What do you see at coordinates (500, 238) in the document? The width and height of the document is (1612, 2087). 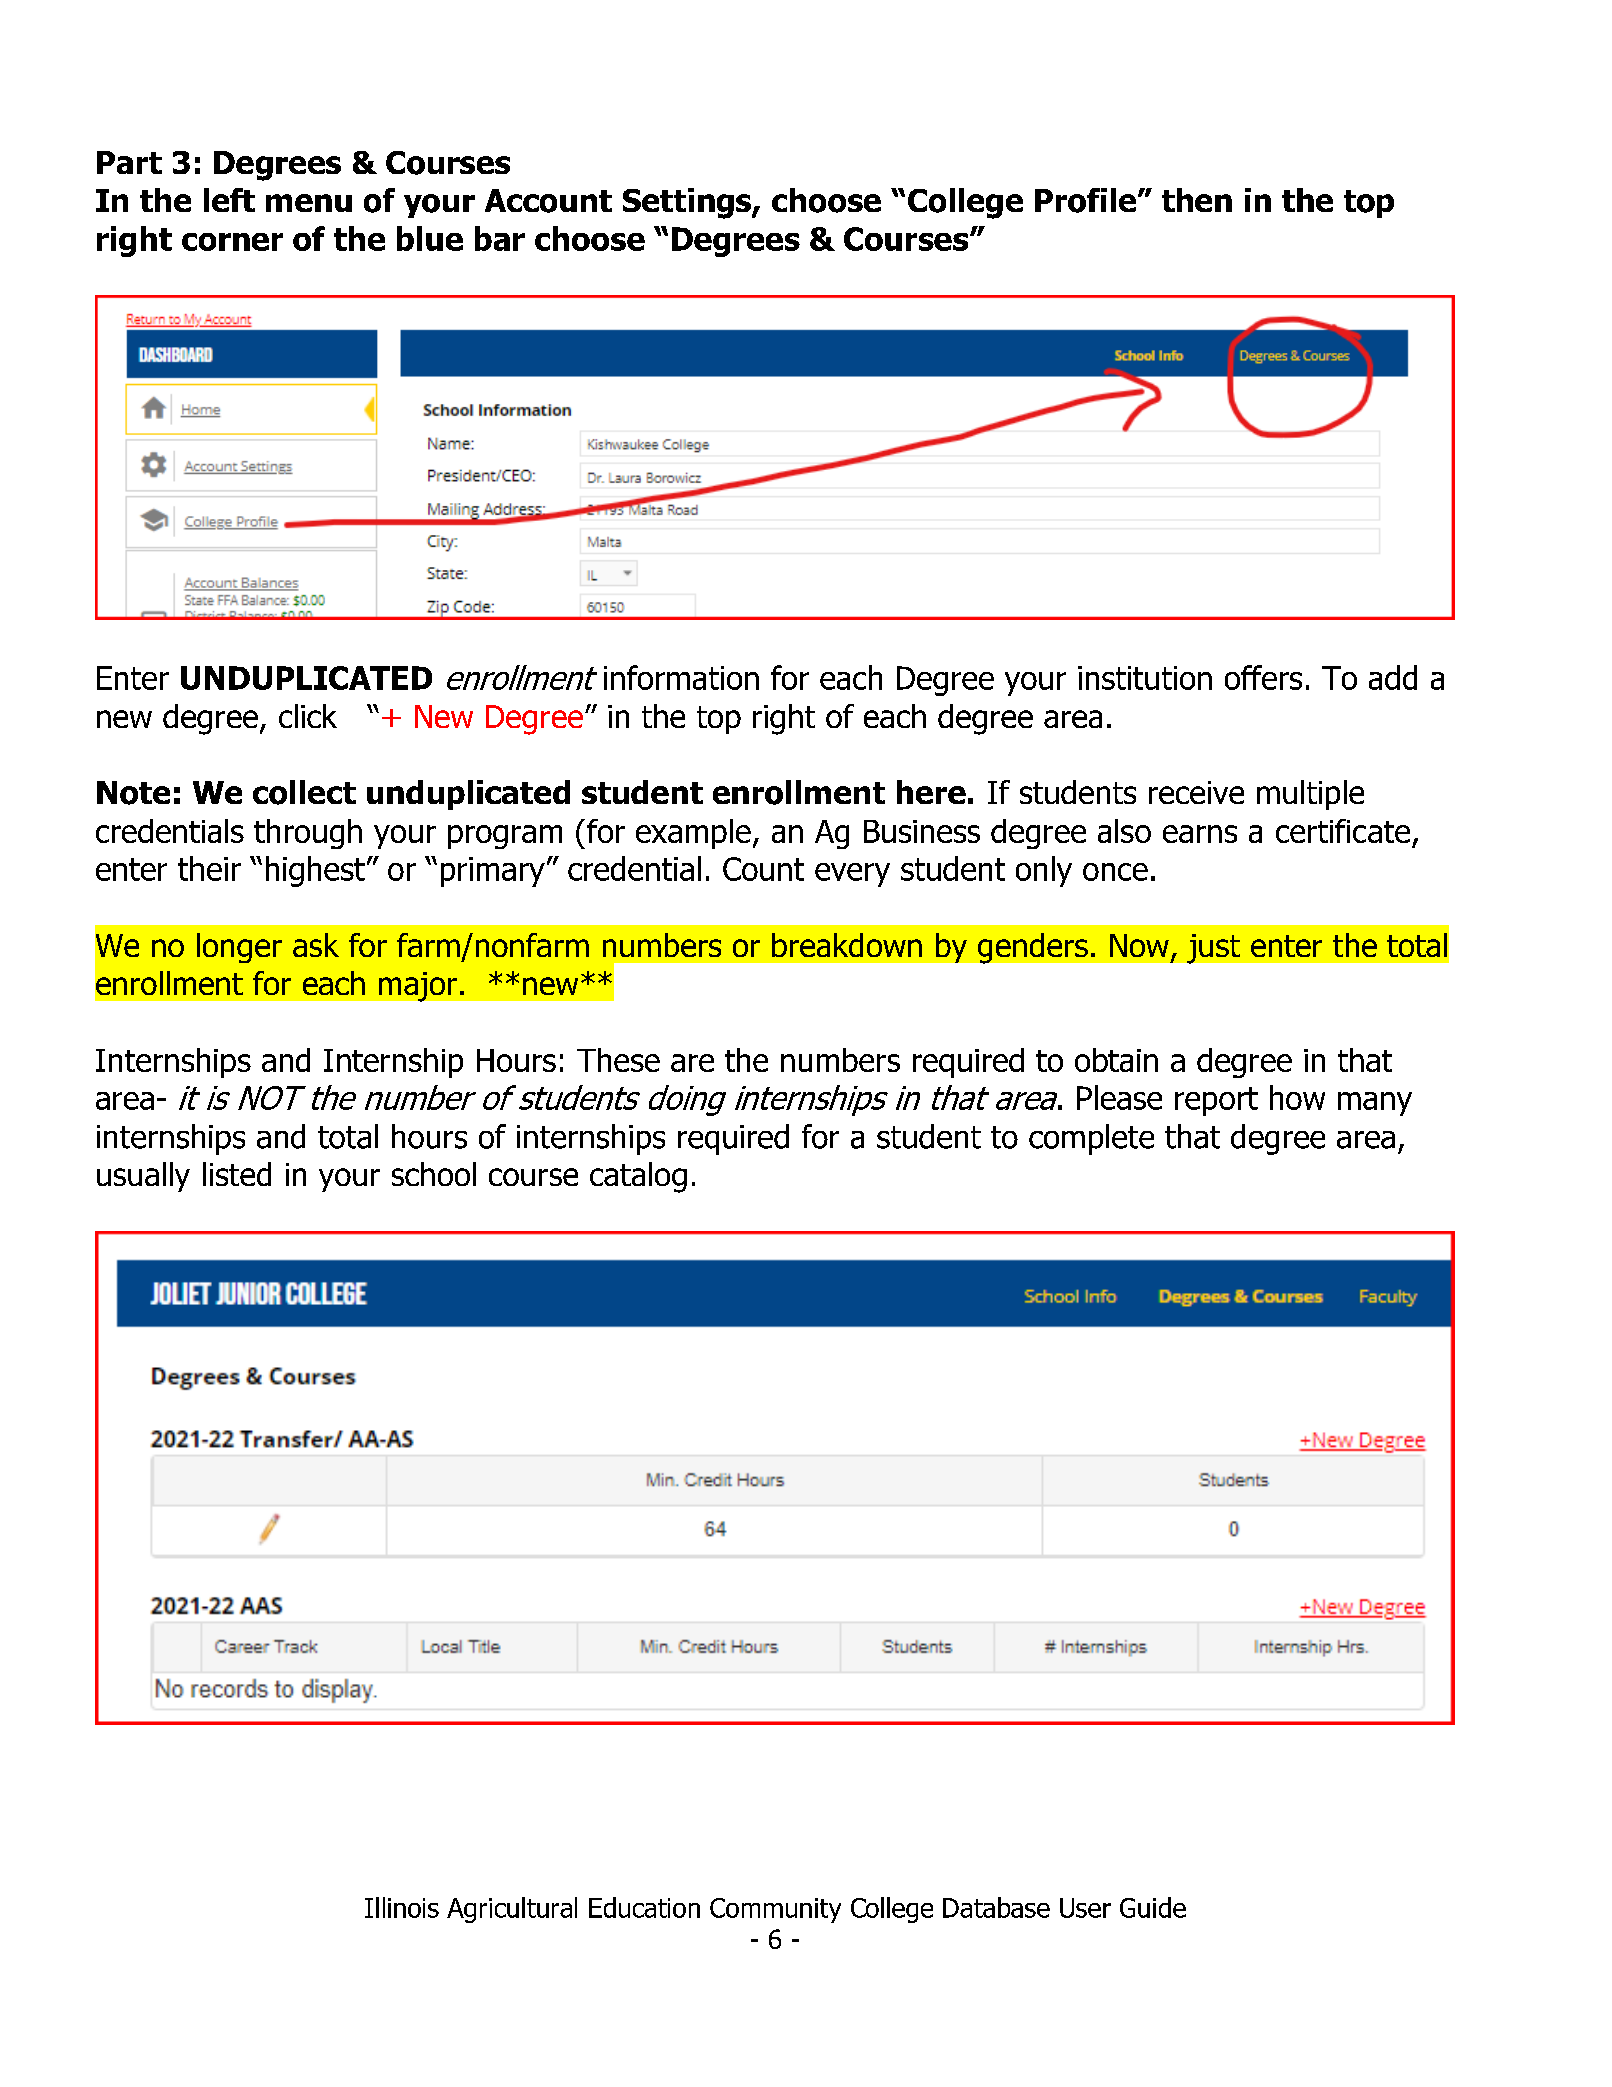 I see `bar` at bounding box center [500, 238].
